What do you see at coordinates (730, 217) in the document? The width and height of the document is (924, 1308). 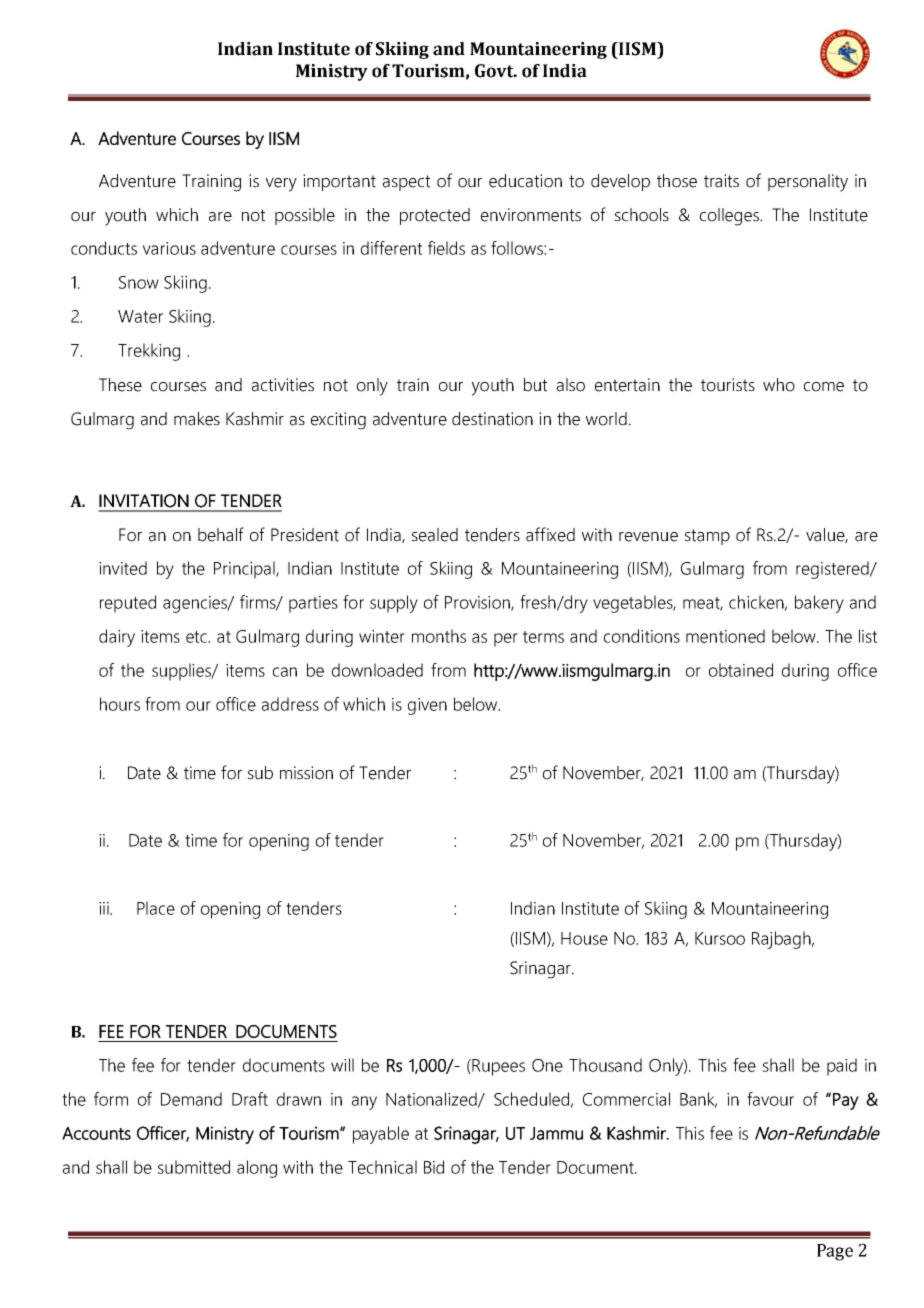 I see `colleges` at bounding box center [730, 217].
